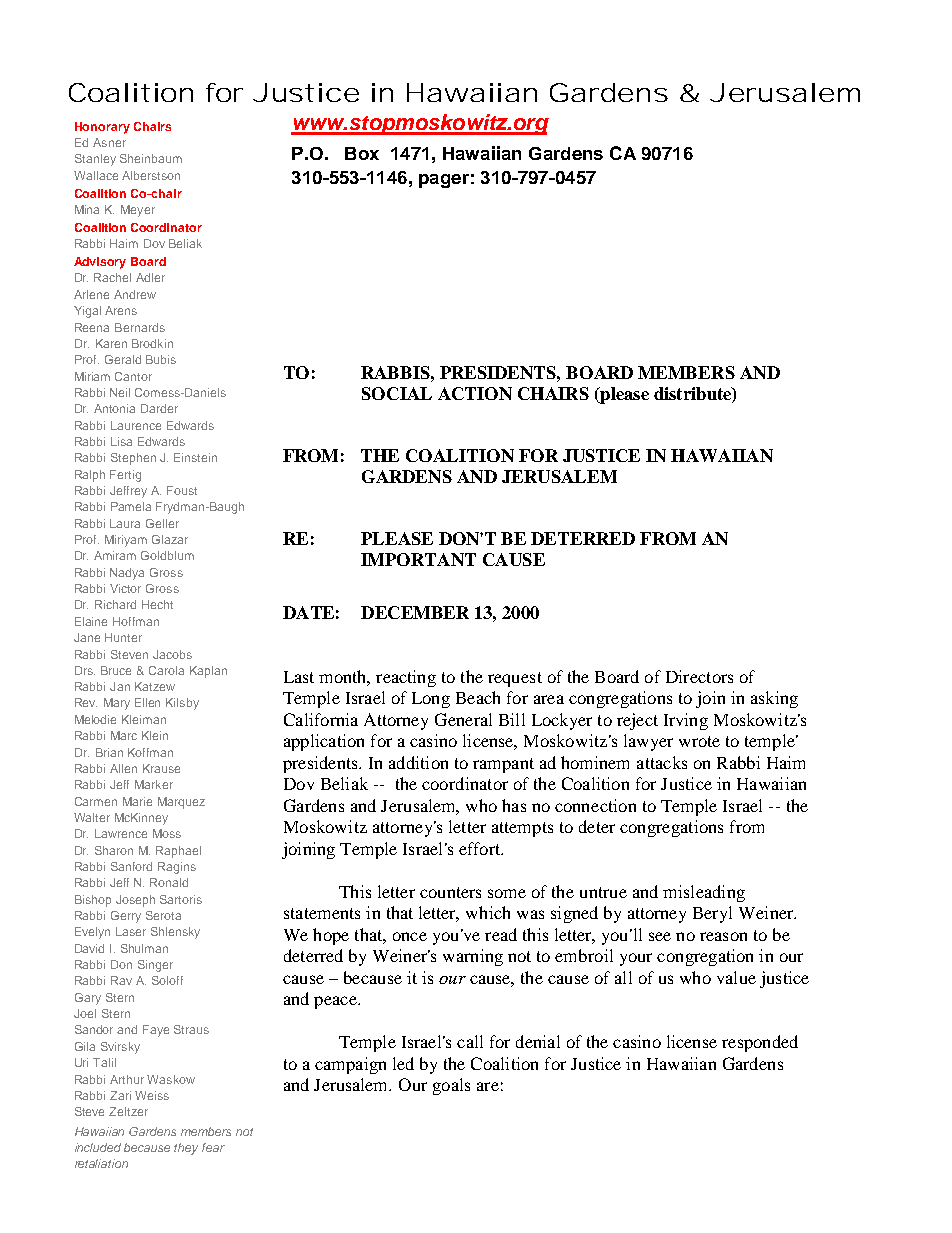  What do you see at coordinates (704, 893) in the document?
I see `misleading` at bounding box center [704, 893].
